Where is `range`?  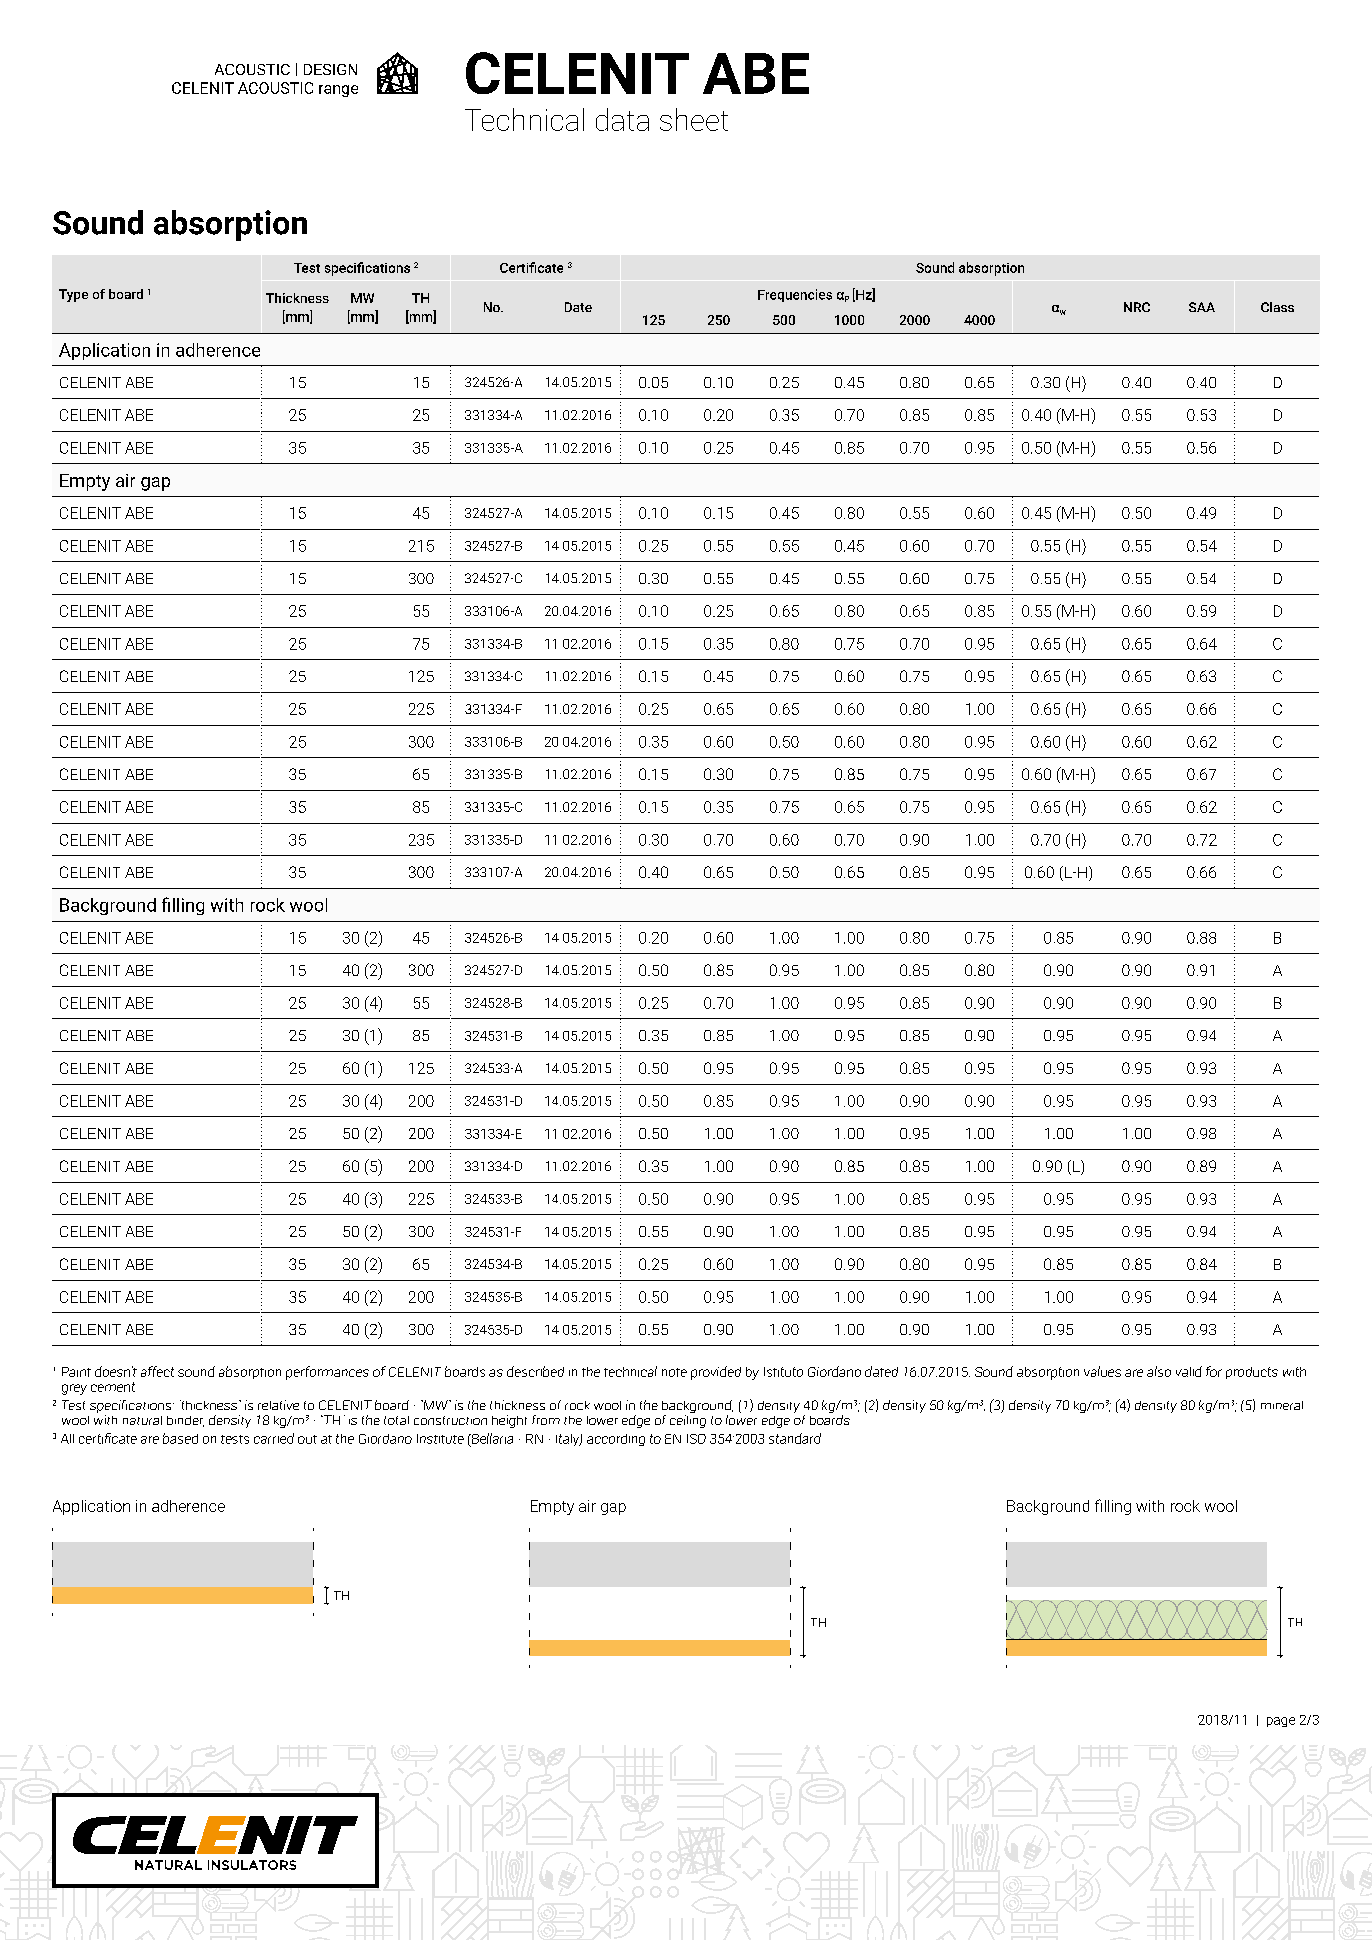 range is located at coordinates (338, 91).
